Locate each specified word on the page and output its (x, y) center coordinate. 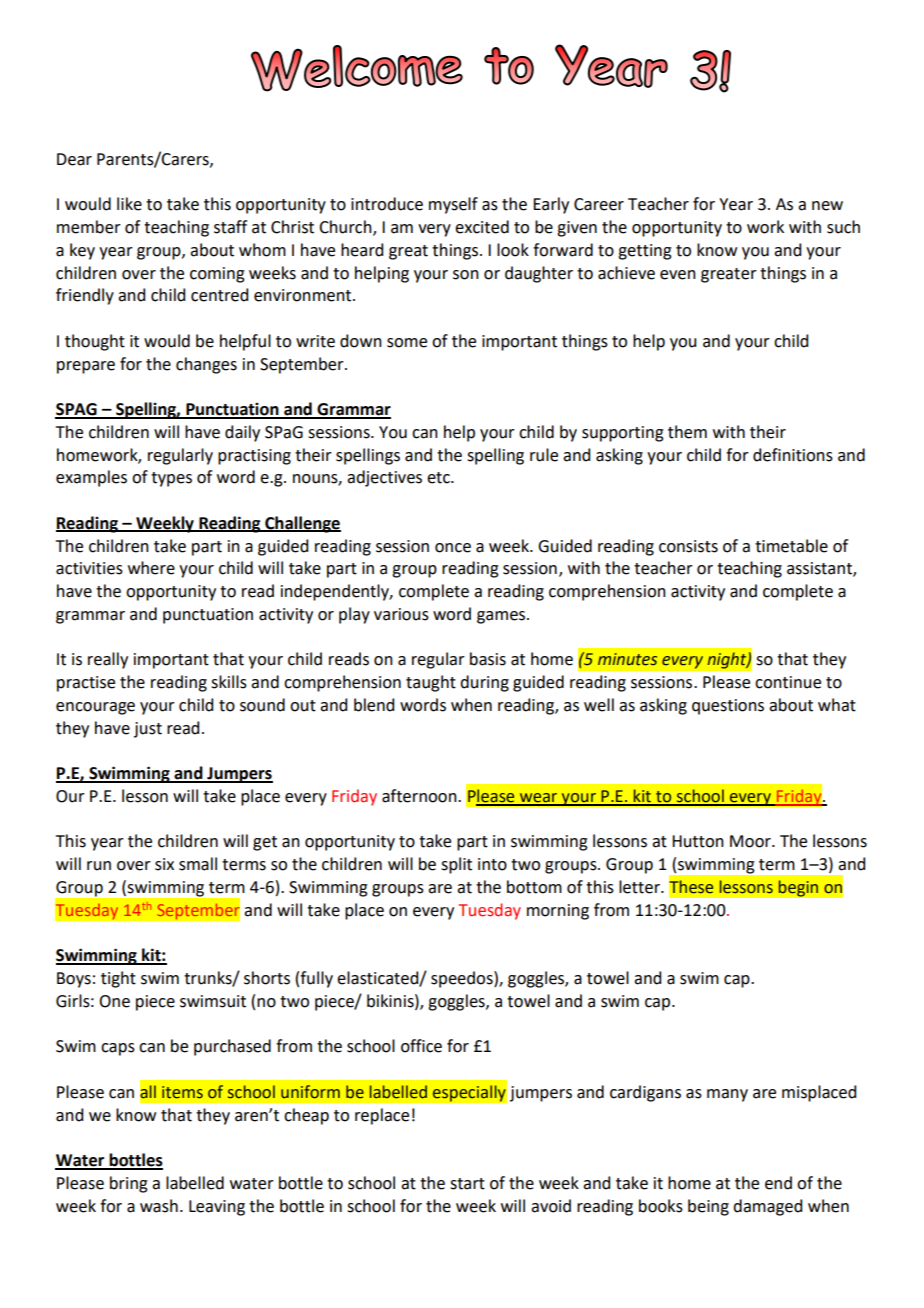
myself (453, 205)
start (467, 1184)
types (171, 479)
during (484, 683)
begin (798, 888)
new (827, 206)
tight (118, 979)
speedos (463, 979)
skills (229, 682)
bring (129, 1184)
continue (788, 682)
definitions (793, 455)
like (129, 204)
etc (439, 478)
